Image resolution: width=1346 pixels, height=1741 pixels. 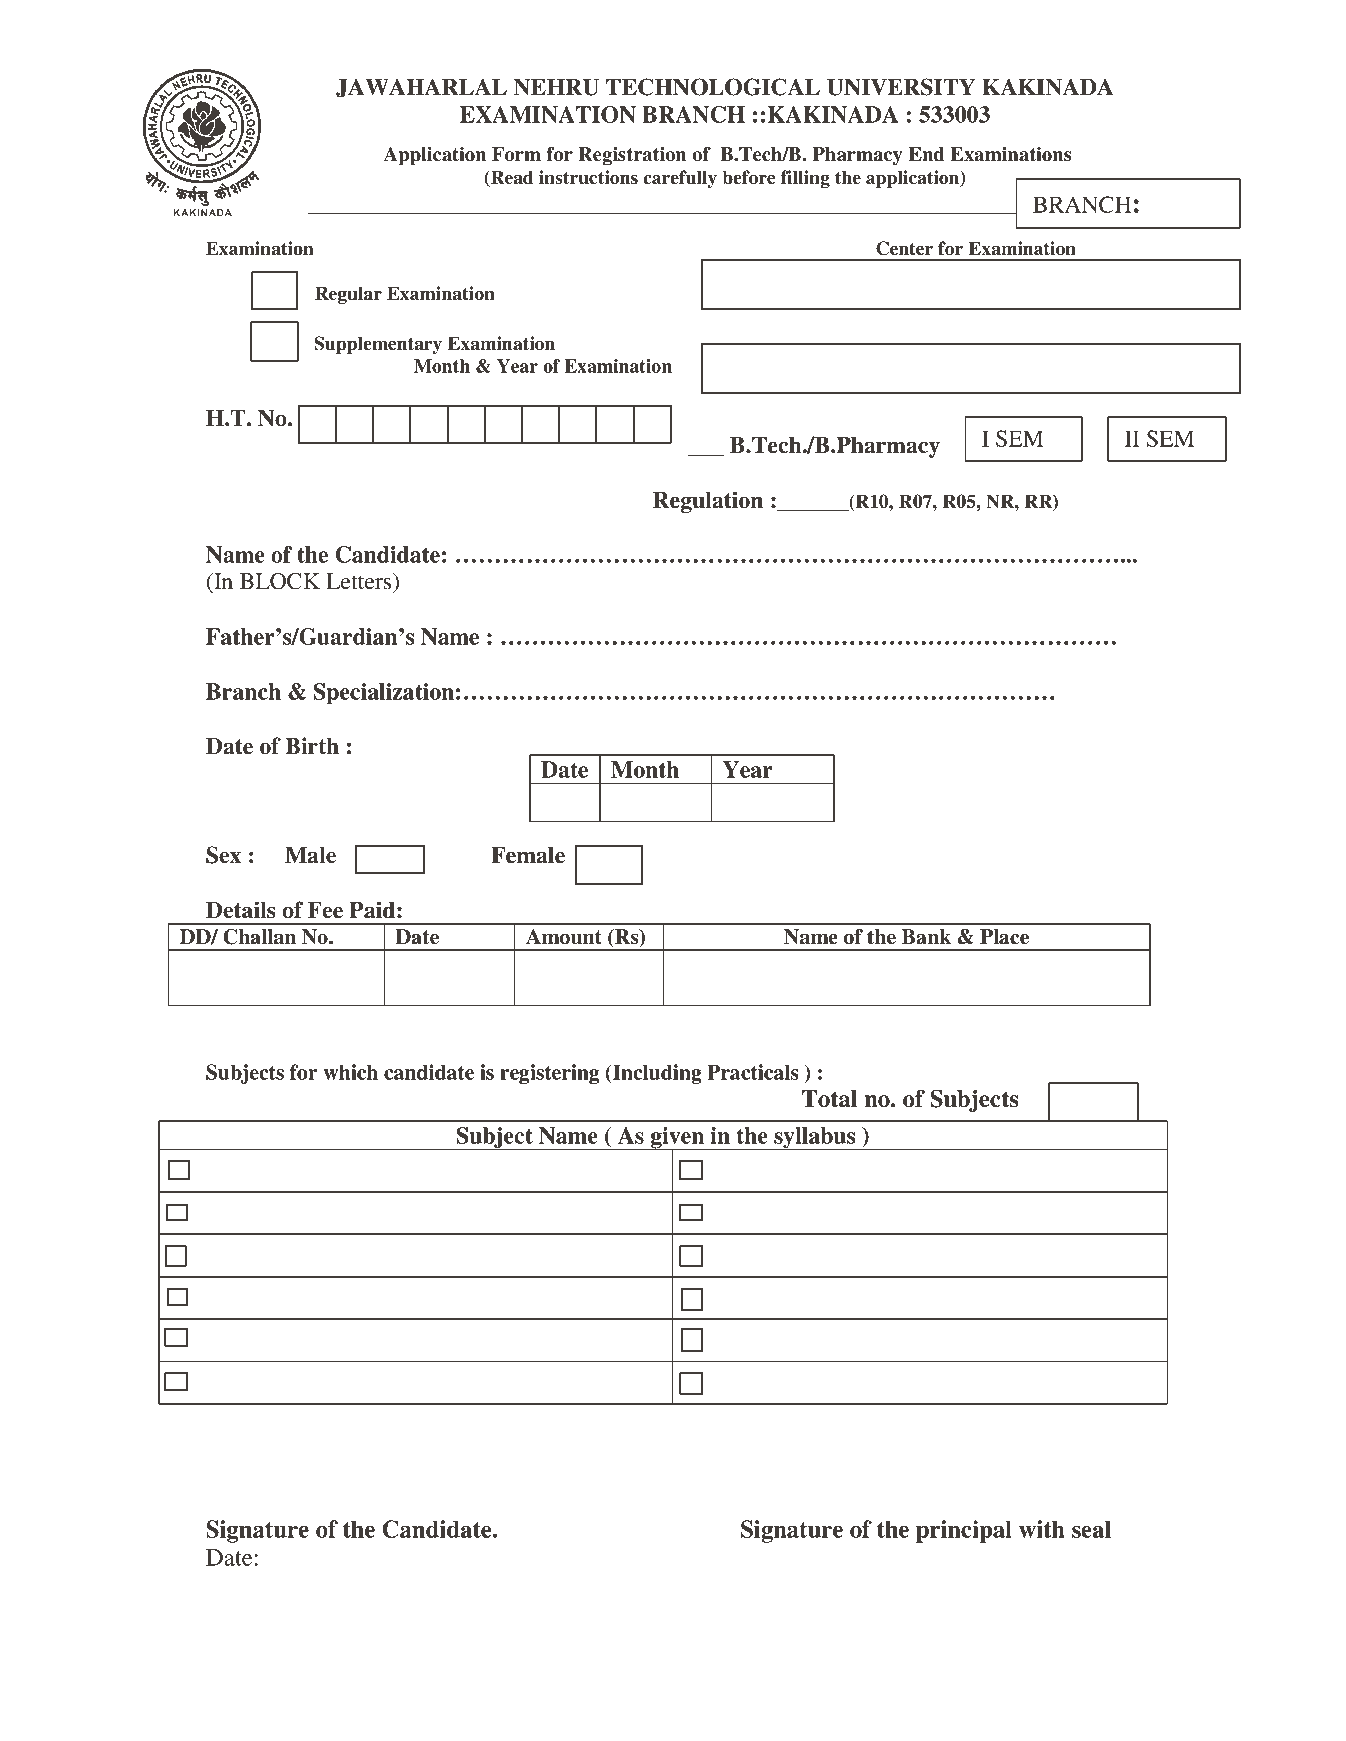 What do you see at coordinates (926, 154) in the page?
I see `End` at bounding box center [926, 154].
